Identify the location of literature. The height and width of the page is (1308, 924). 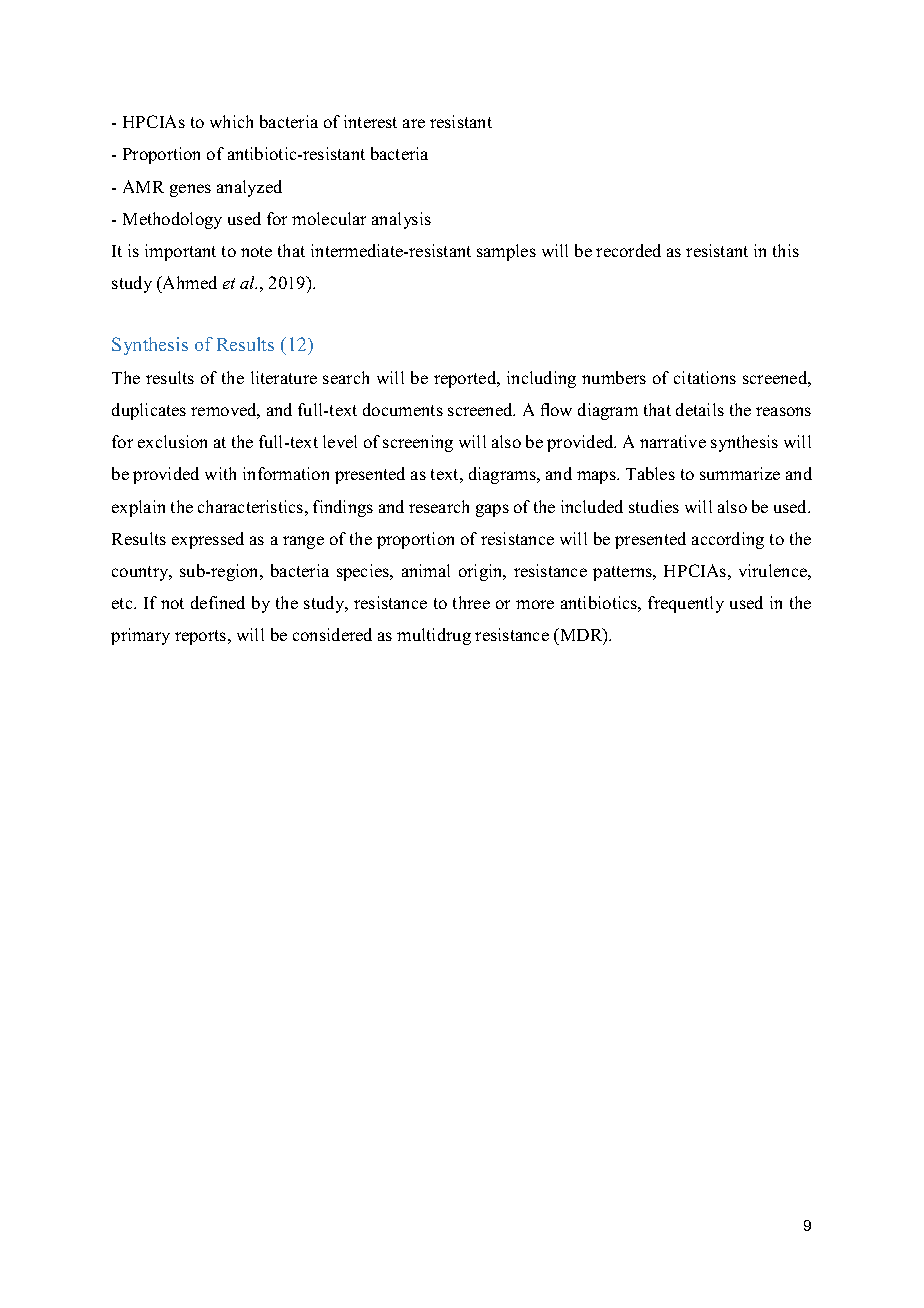
(284, 377).
